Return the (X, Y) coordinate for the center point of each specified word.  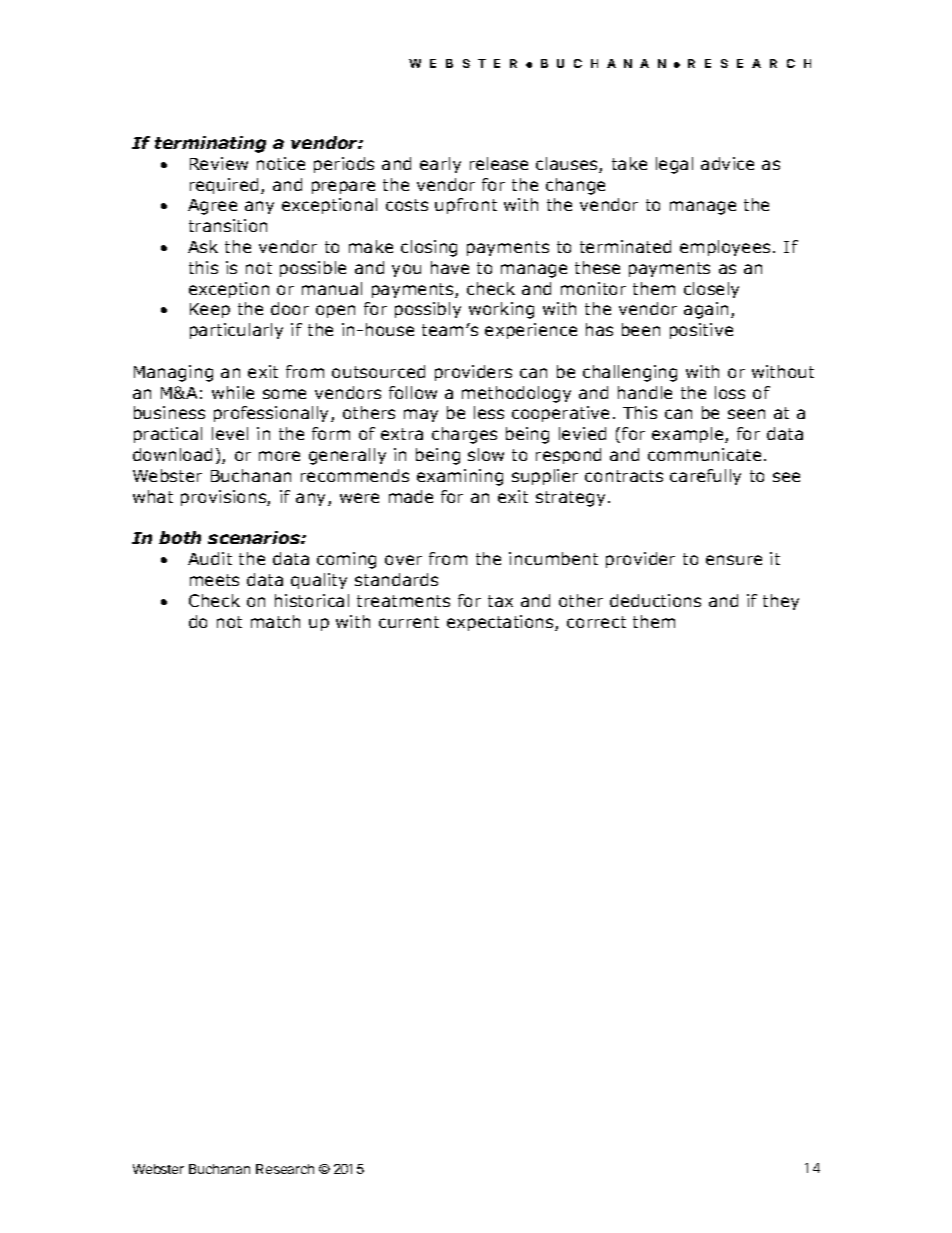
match (275, 621)
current (409, 622)
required (224, 186)
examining (460, 477)
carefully (705, 477)
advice (727, 163)
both (180, 537)
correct (596, 622)
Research (285, 1169)
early (440, 165)
